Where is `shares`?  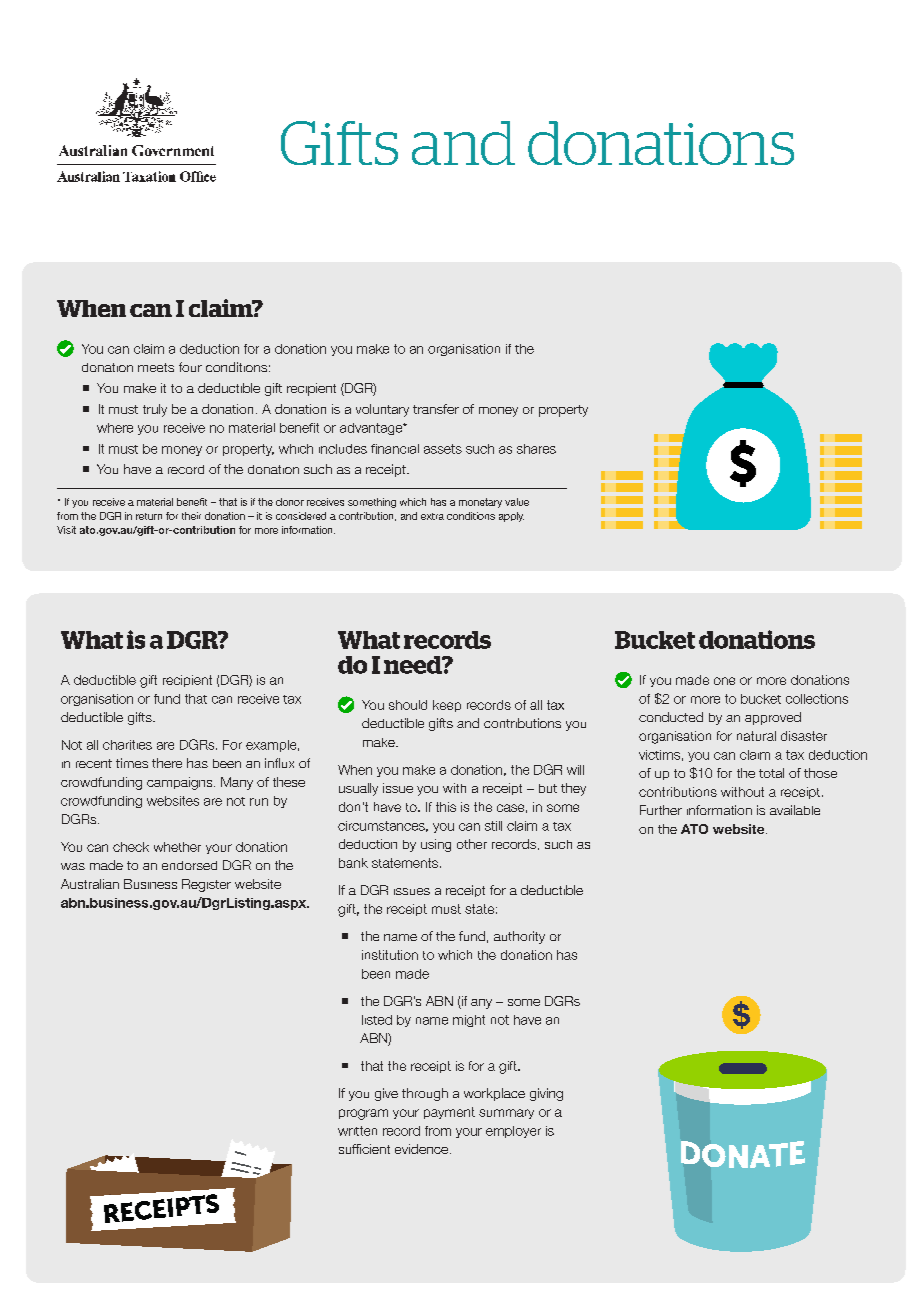 shares is located at coordinates (536, 449).
